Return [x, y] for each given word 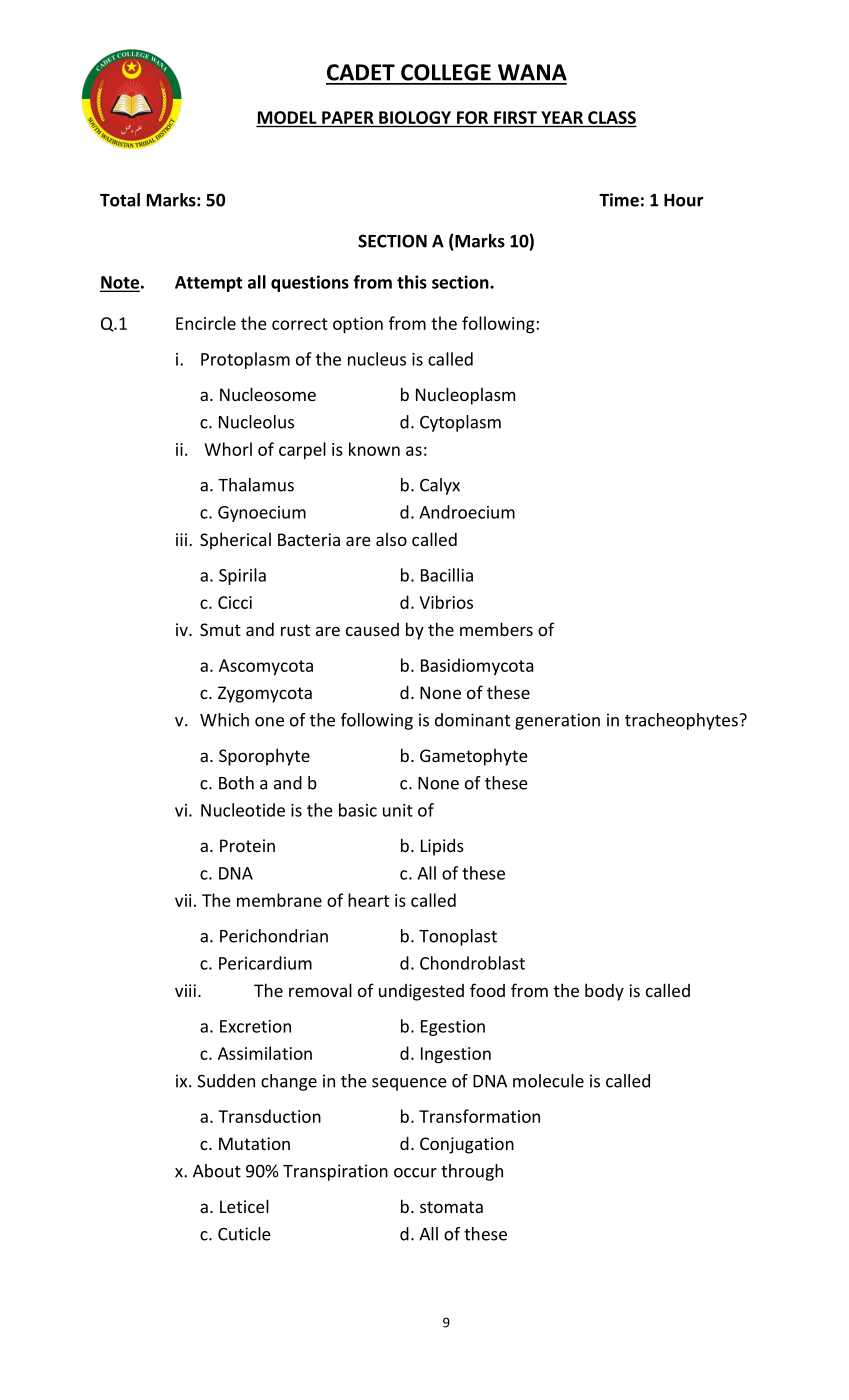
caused [372, 629]
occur [415, 1173]
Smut [220, 629]
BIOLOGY [415, 117]
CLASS [612, 117]
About [217, 1171]
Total [120, 200]
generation [557, 721]
